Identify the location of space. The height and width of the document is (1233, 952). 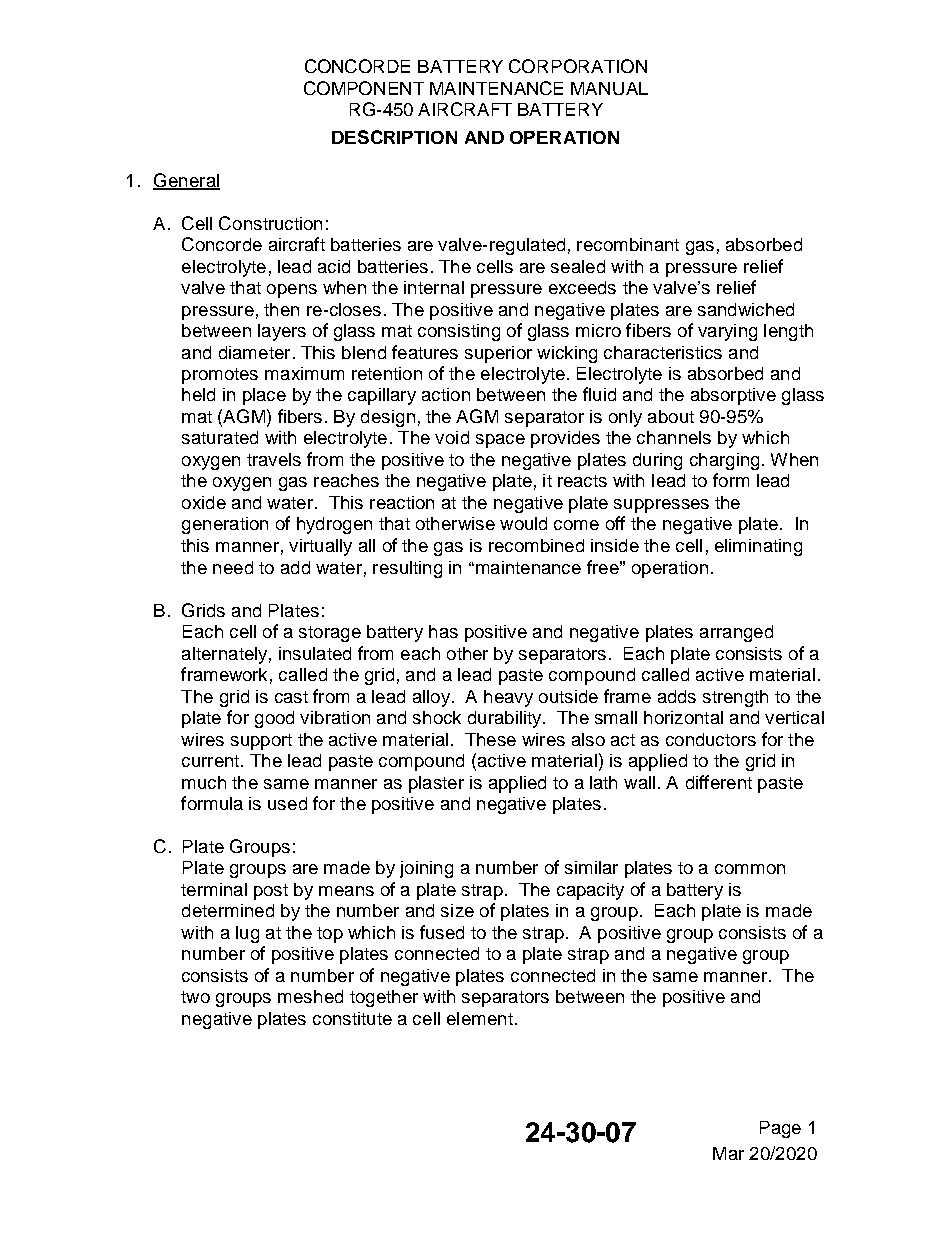
(500, 441).
